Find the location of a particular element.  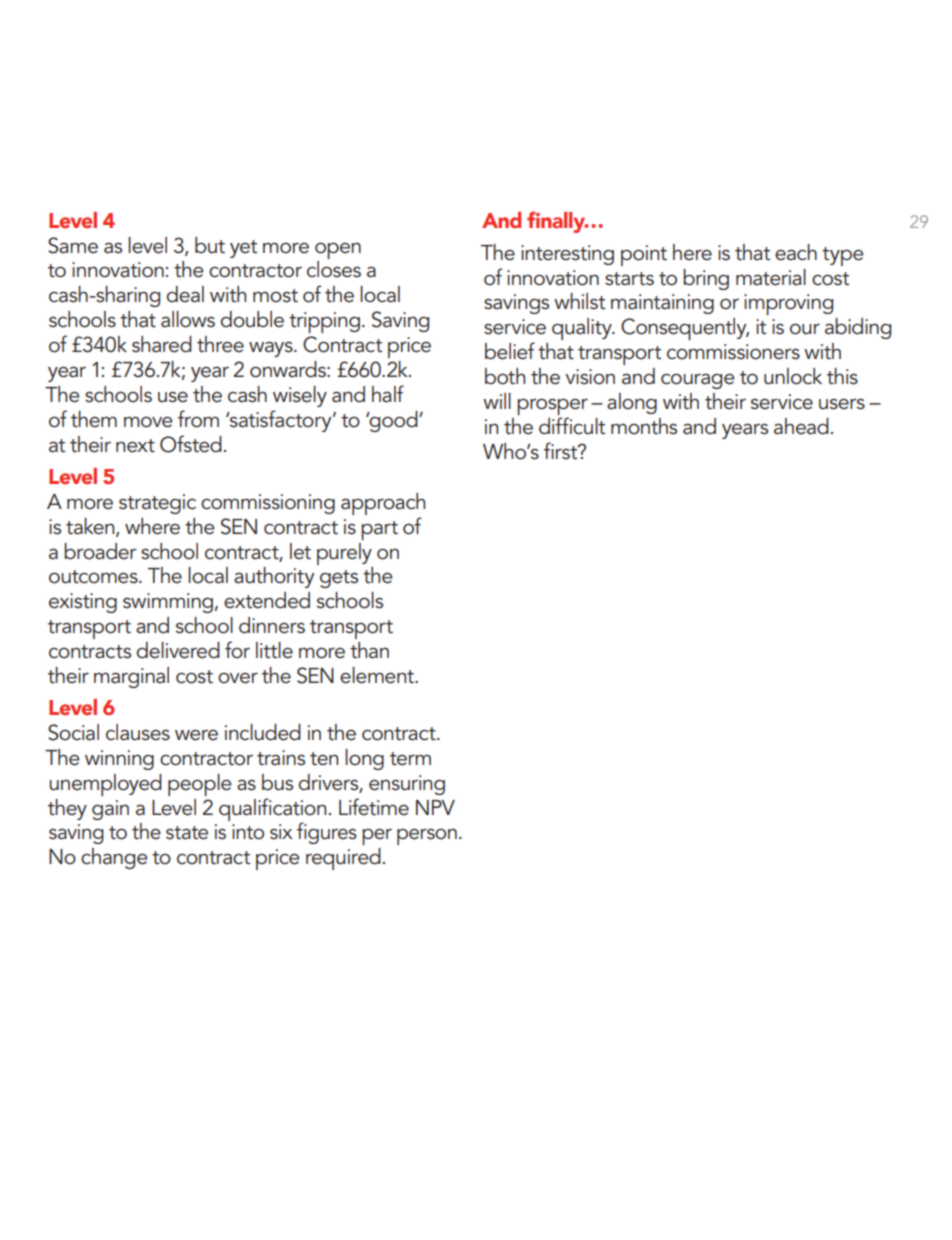

but is located at coordinates (210, 245).
